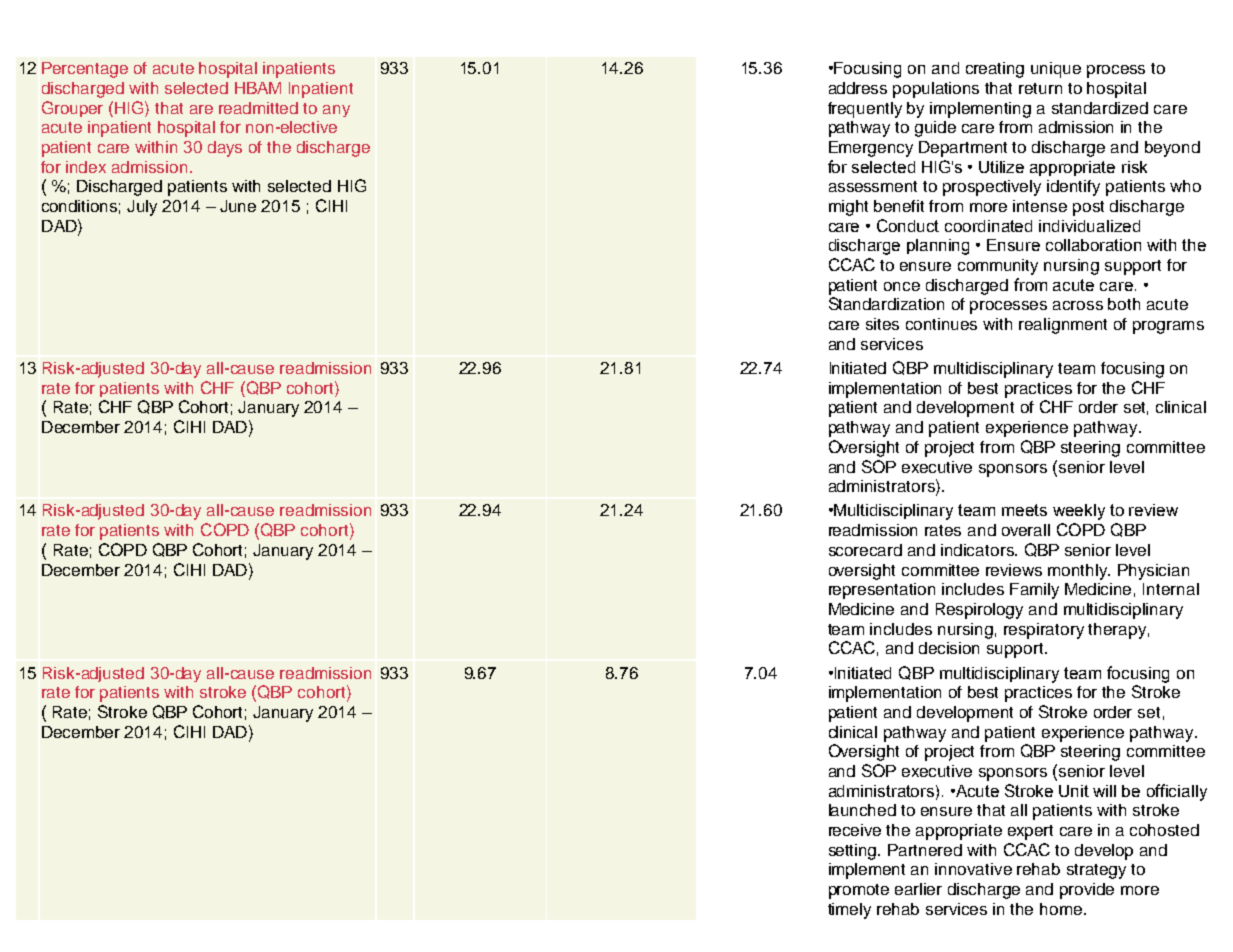  Describe the element at coordinates (849, 911) in the page. I see `timely` at that location.
